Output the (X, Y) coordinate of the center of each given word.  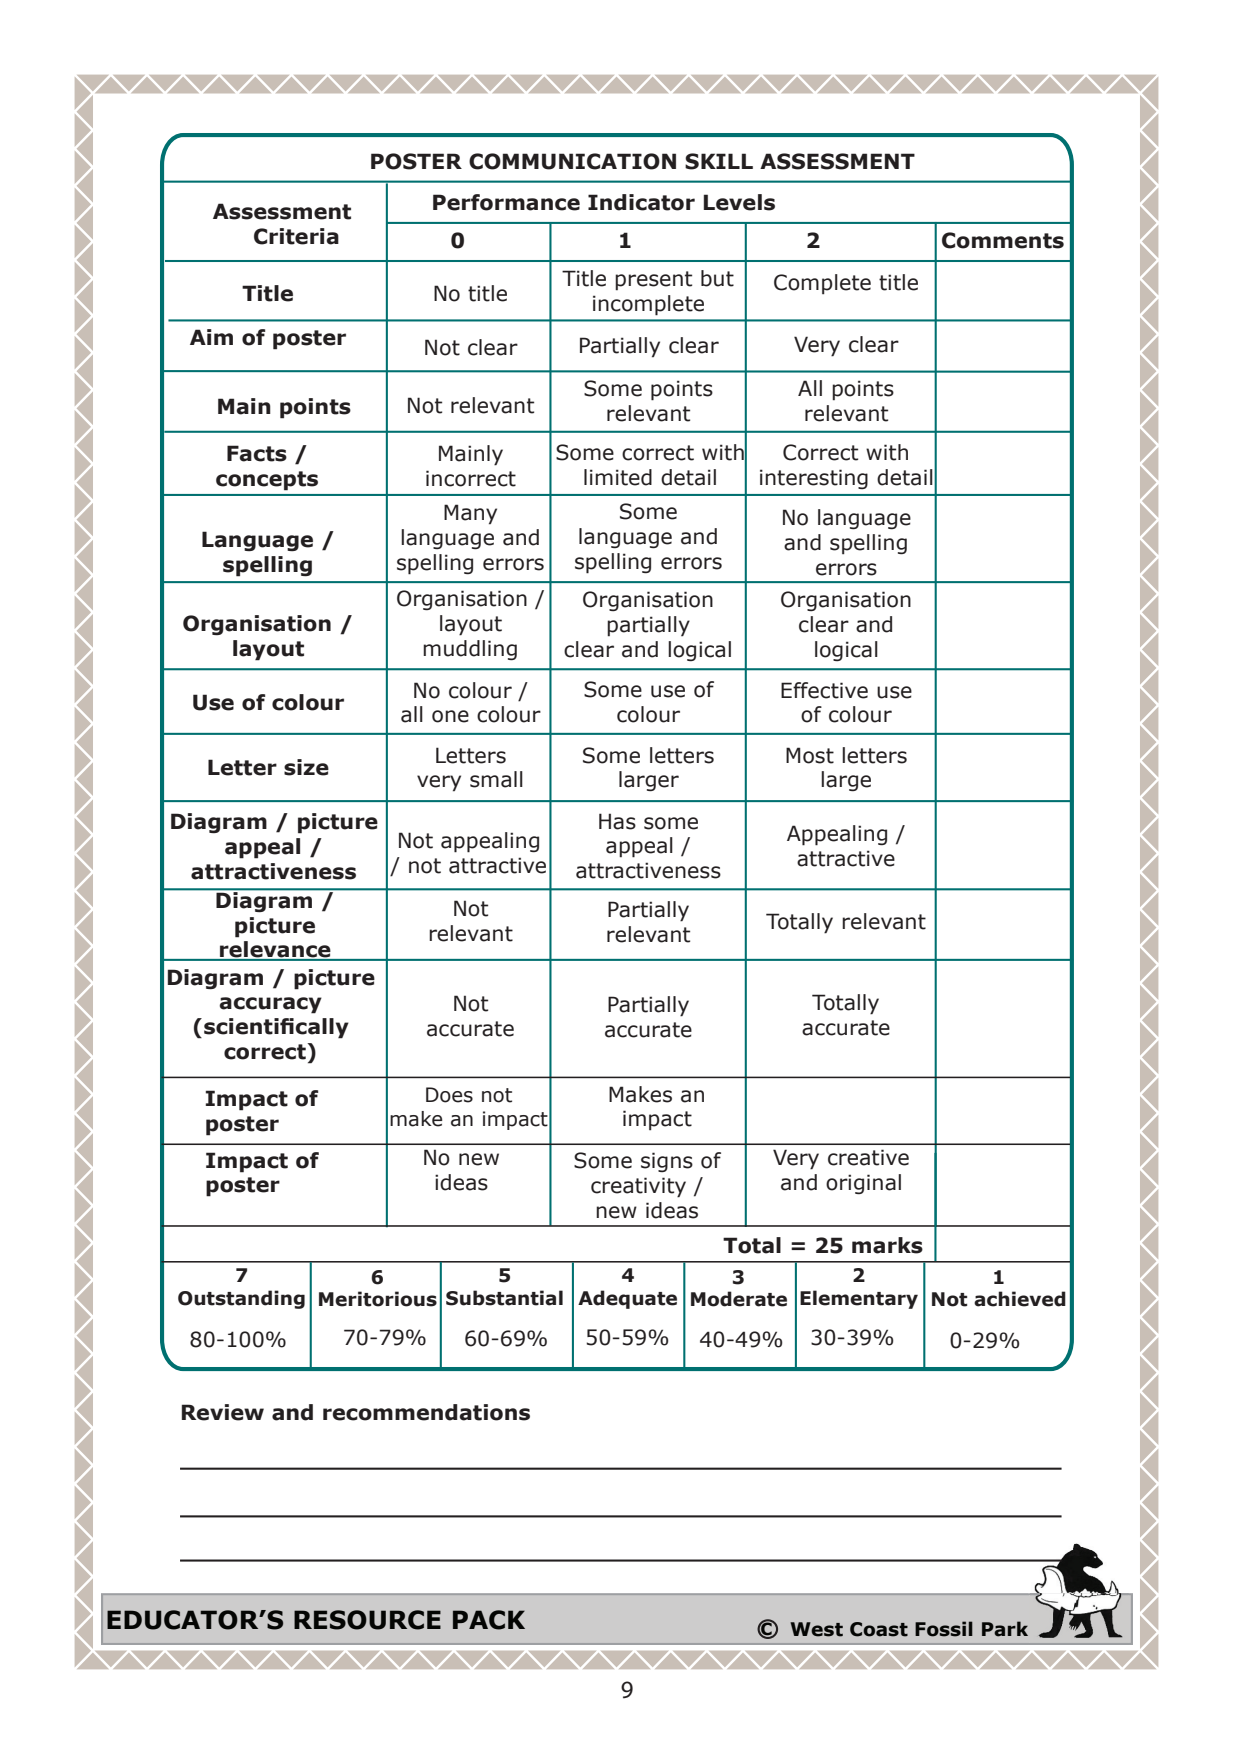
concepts (267, 481)
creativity (638, 1187)
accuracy (270, 1005)
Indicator (641, 202)
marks (887, 1245)
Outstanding (241, 1299)
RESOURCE (367, 1620)
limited (618, 477)
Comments (1003, 240)
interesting (814, 479)
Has (617, 821)
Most (810, 755)
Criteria (296, 236)
